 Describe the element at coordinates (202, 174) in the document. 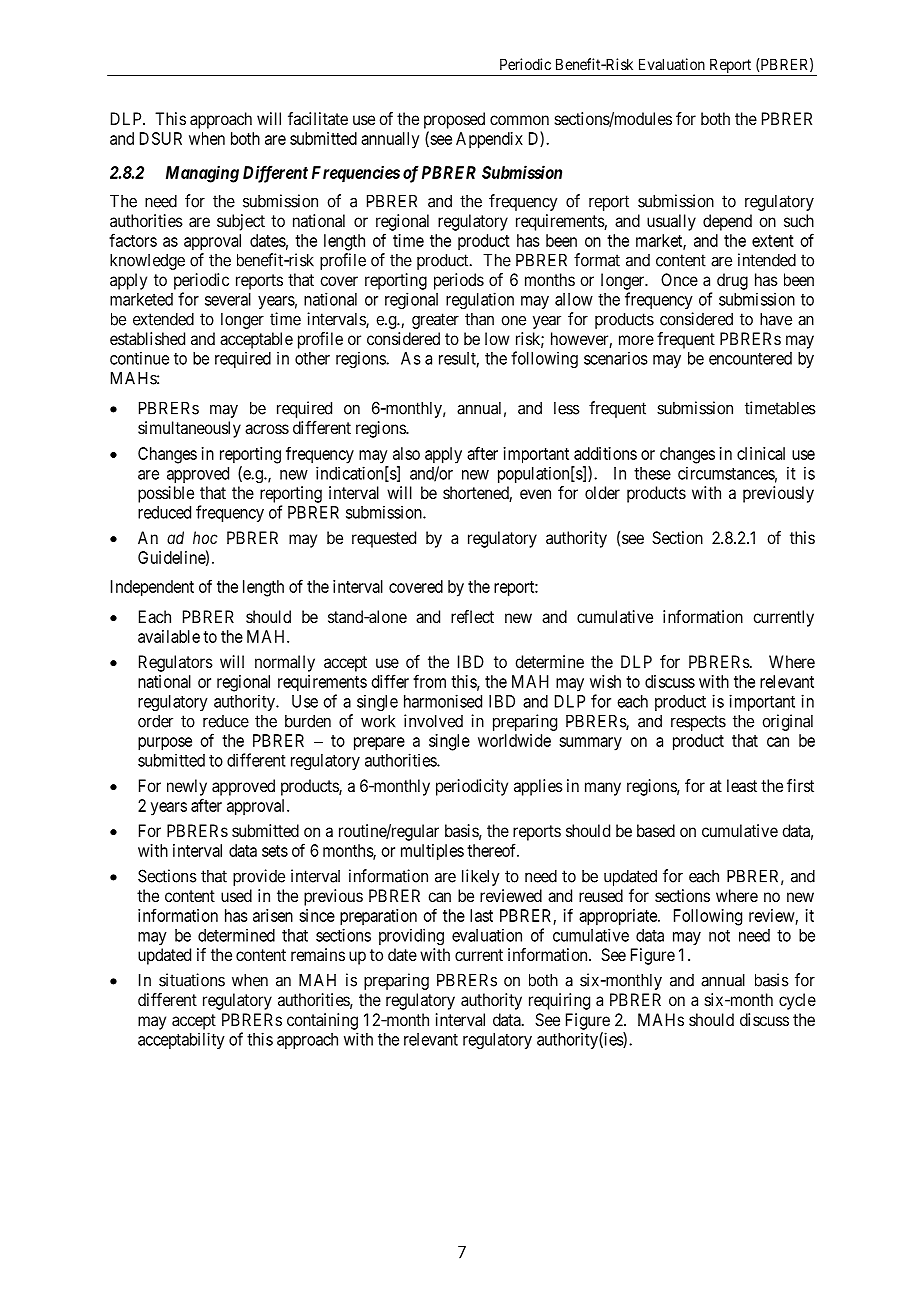

I see `Managing` at that location.
